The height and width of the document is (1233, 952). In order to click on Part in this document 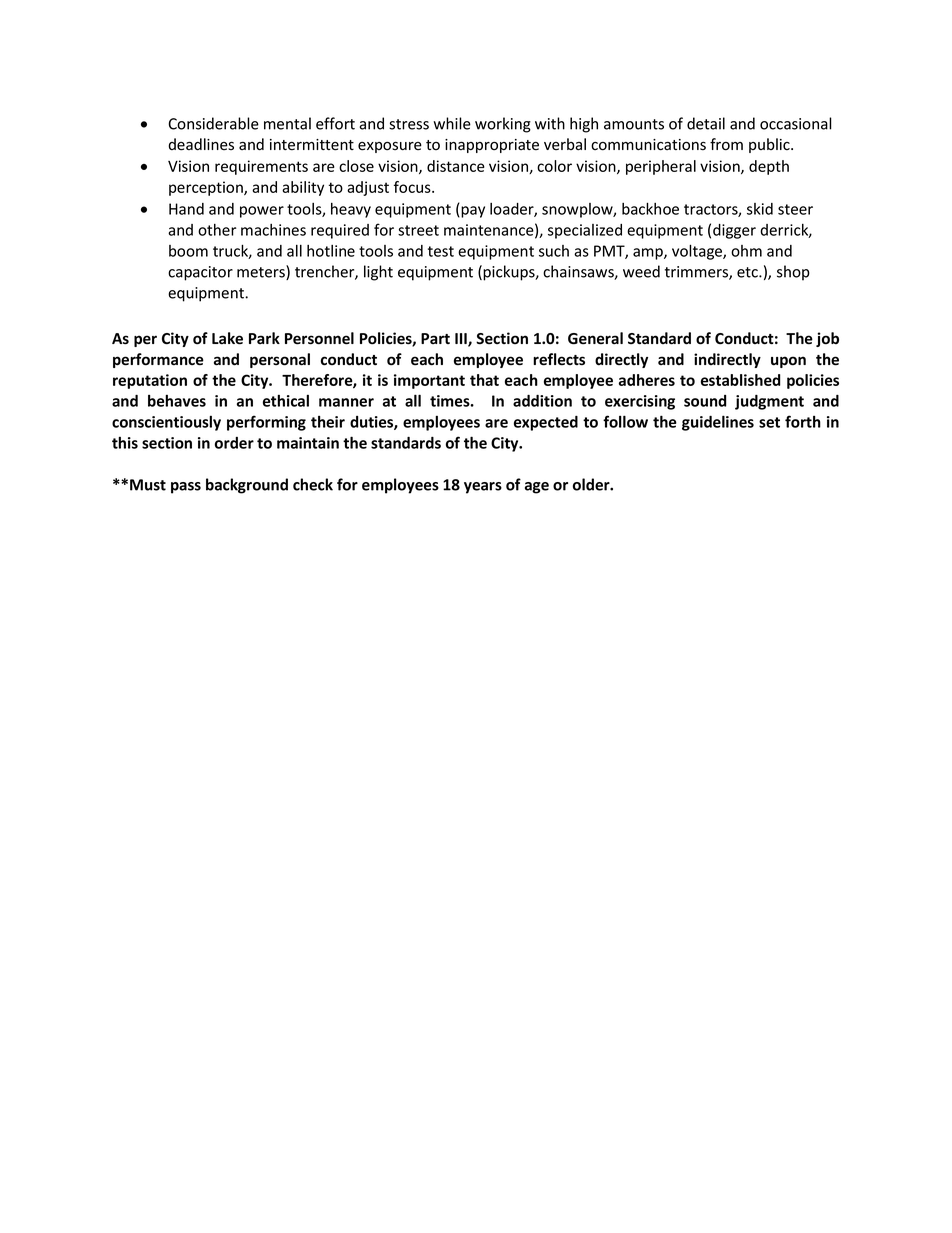, I will do `click(435, 338)`.
